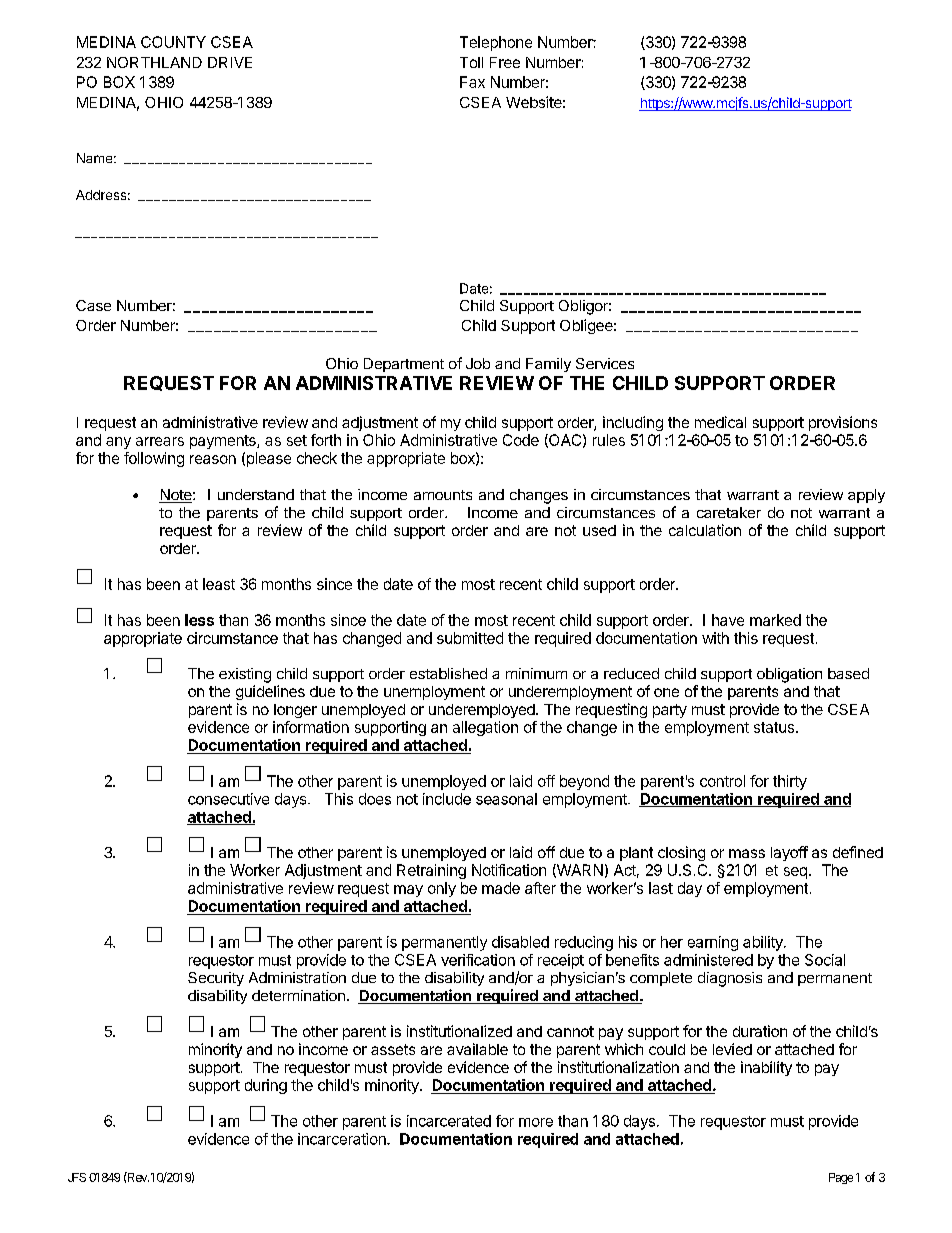 This page has width=952, height=1233. What do you see at coordinates (472, 82) in the page?
I see `Fax` at bounding box center [472, 82].
